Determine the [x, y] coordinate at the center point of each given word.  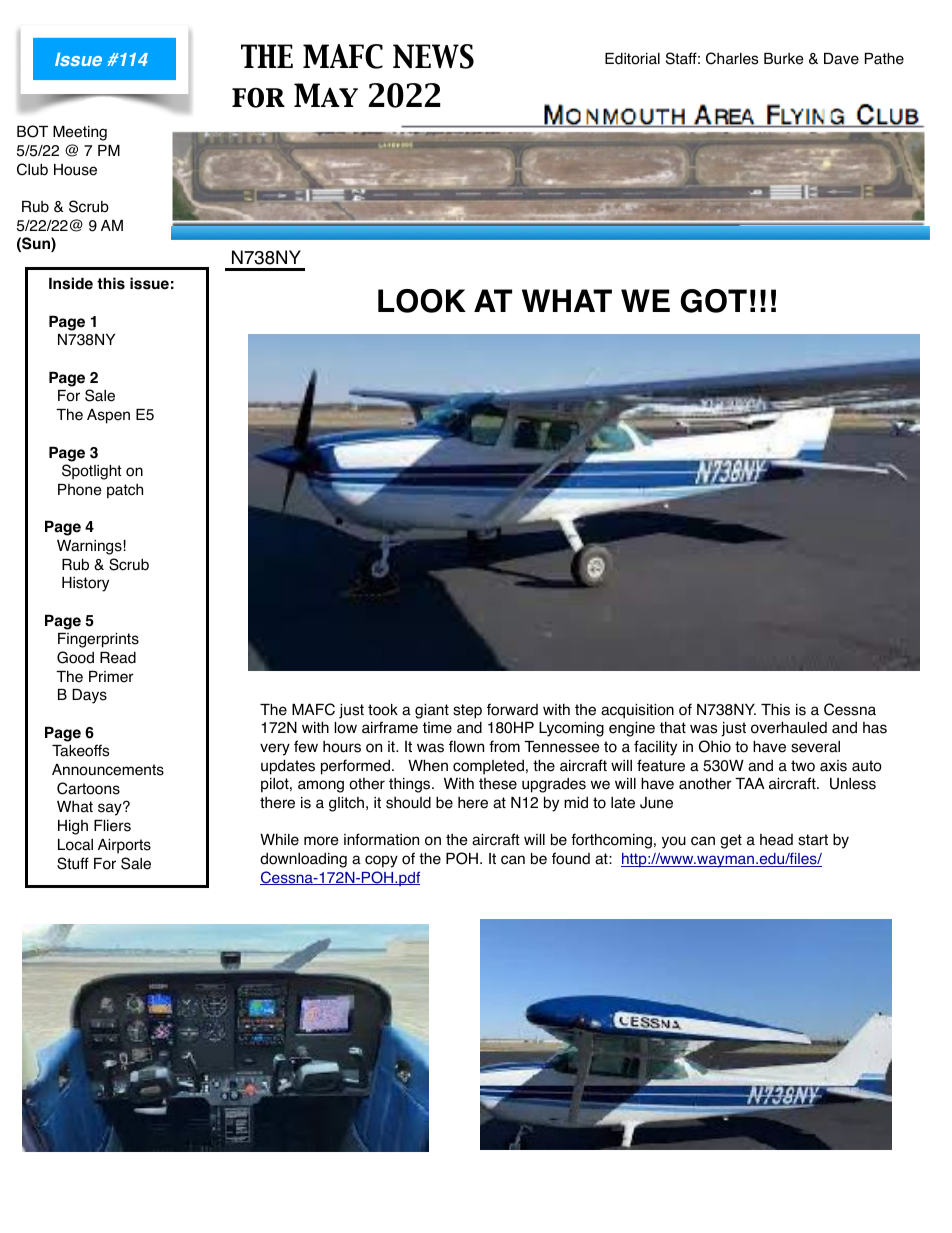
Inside [71, 283]
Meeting [80, 133]
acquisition [637, 711]
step [467, 711]
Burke [784, 59]
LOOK [422, 301]
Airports [124, 846]
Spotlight [92, 472]
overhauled [789, 727]
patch [125, 491]
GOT [714, 301]
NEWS [433, 56]
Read [118, 658]
